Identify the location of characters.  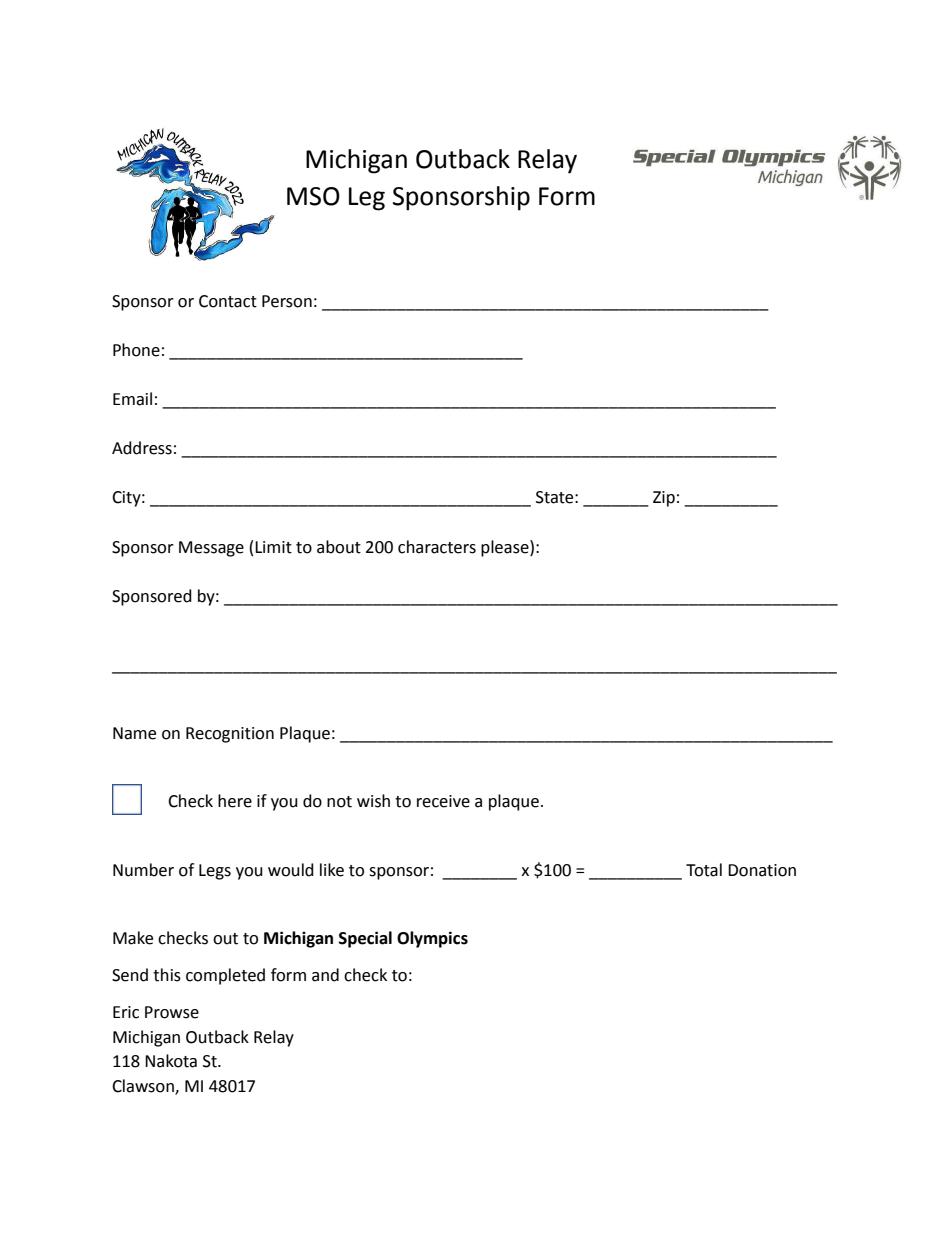
(437, 547).
